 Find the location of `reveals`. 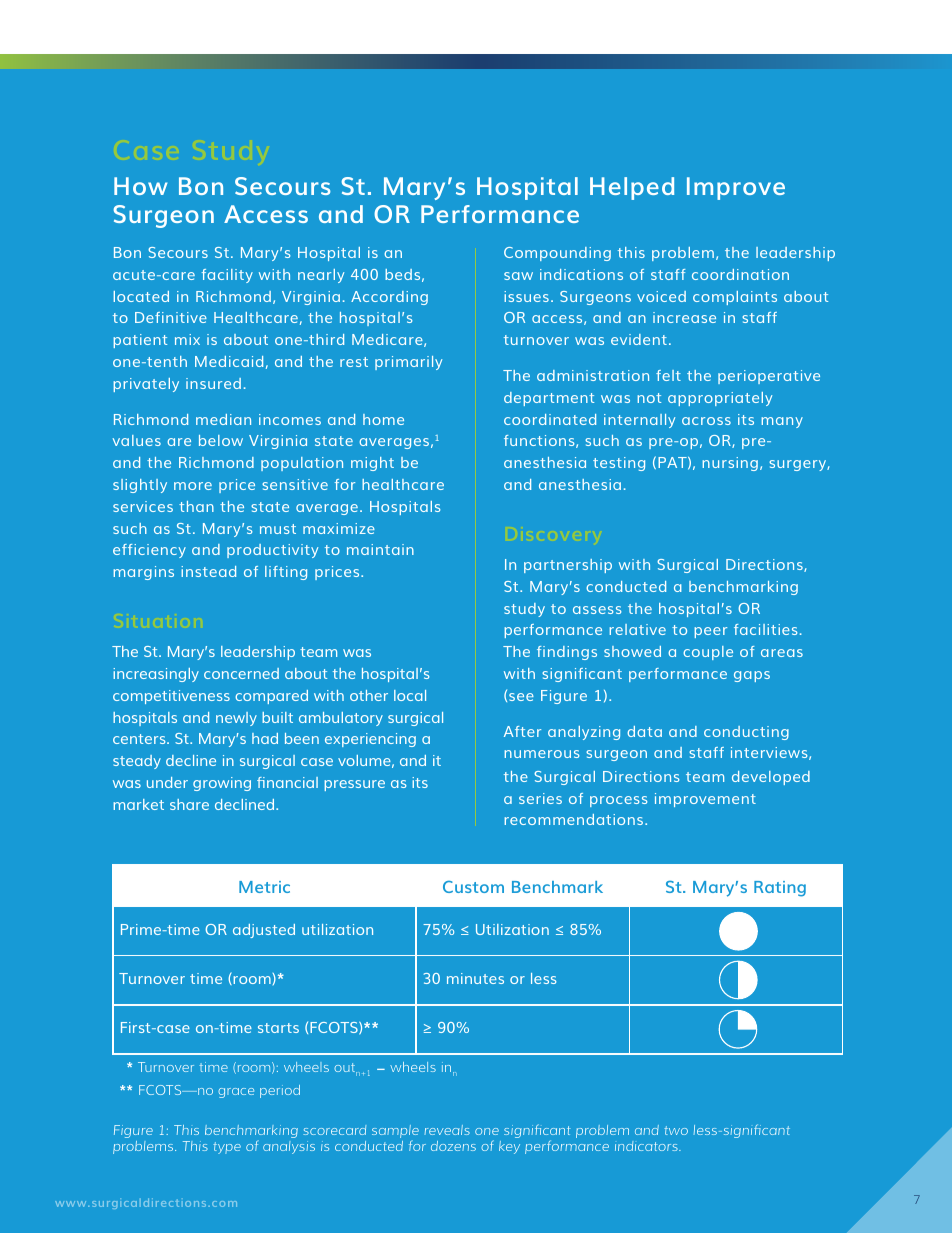

reveals is located at coordinates (447, 1130).
